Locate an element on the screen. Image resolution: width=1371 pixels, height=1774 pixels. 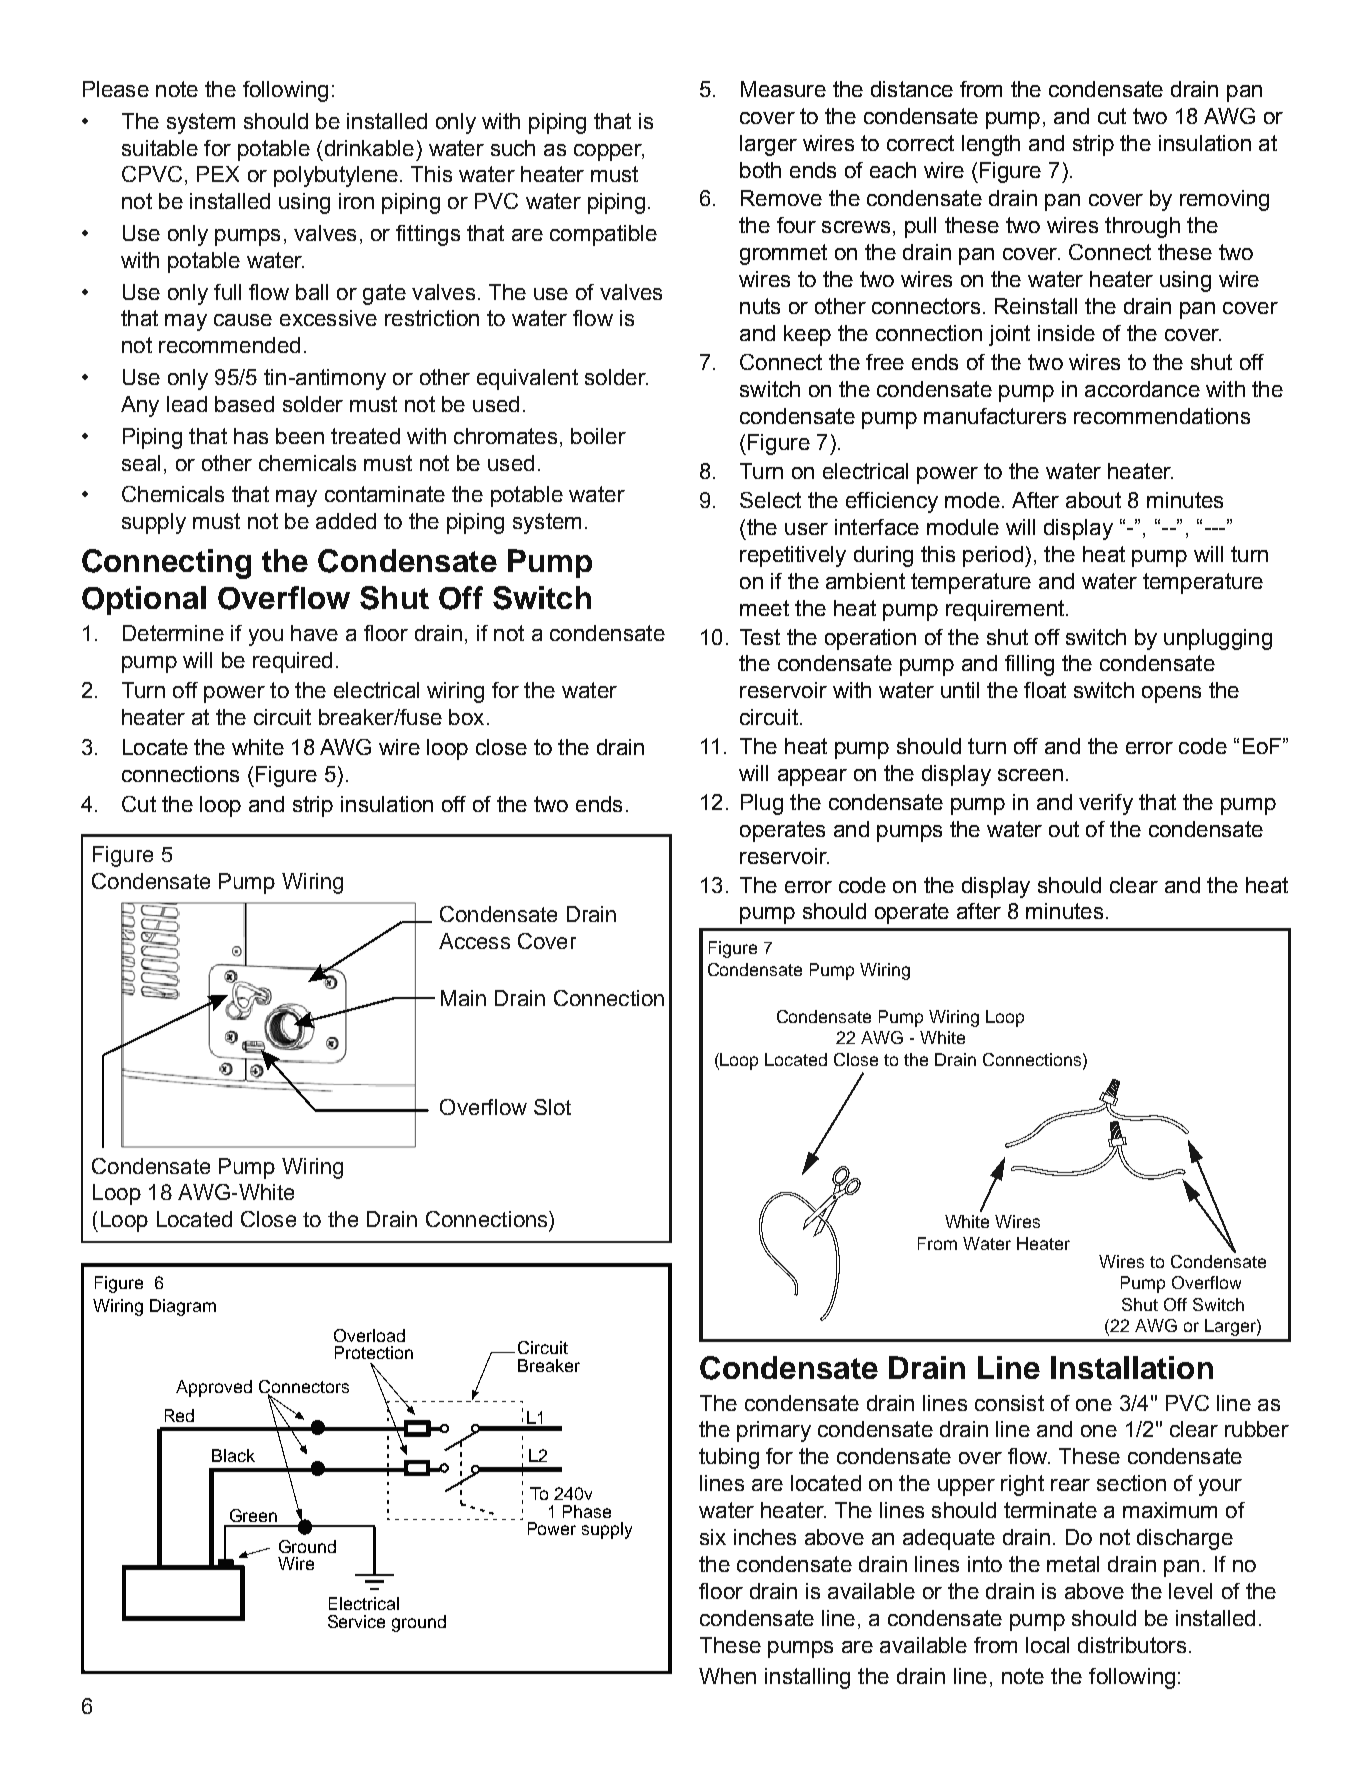
Installation is located at coordinates (1132, 1367).
